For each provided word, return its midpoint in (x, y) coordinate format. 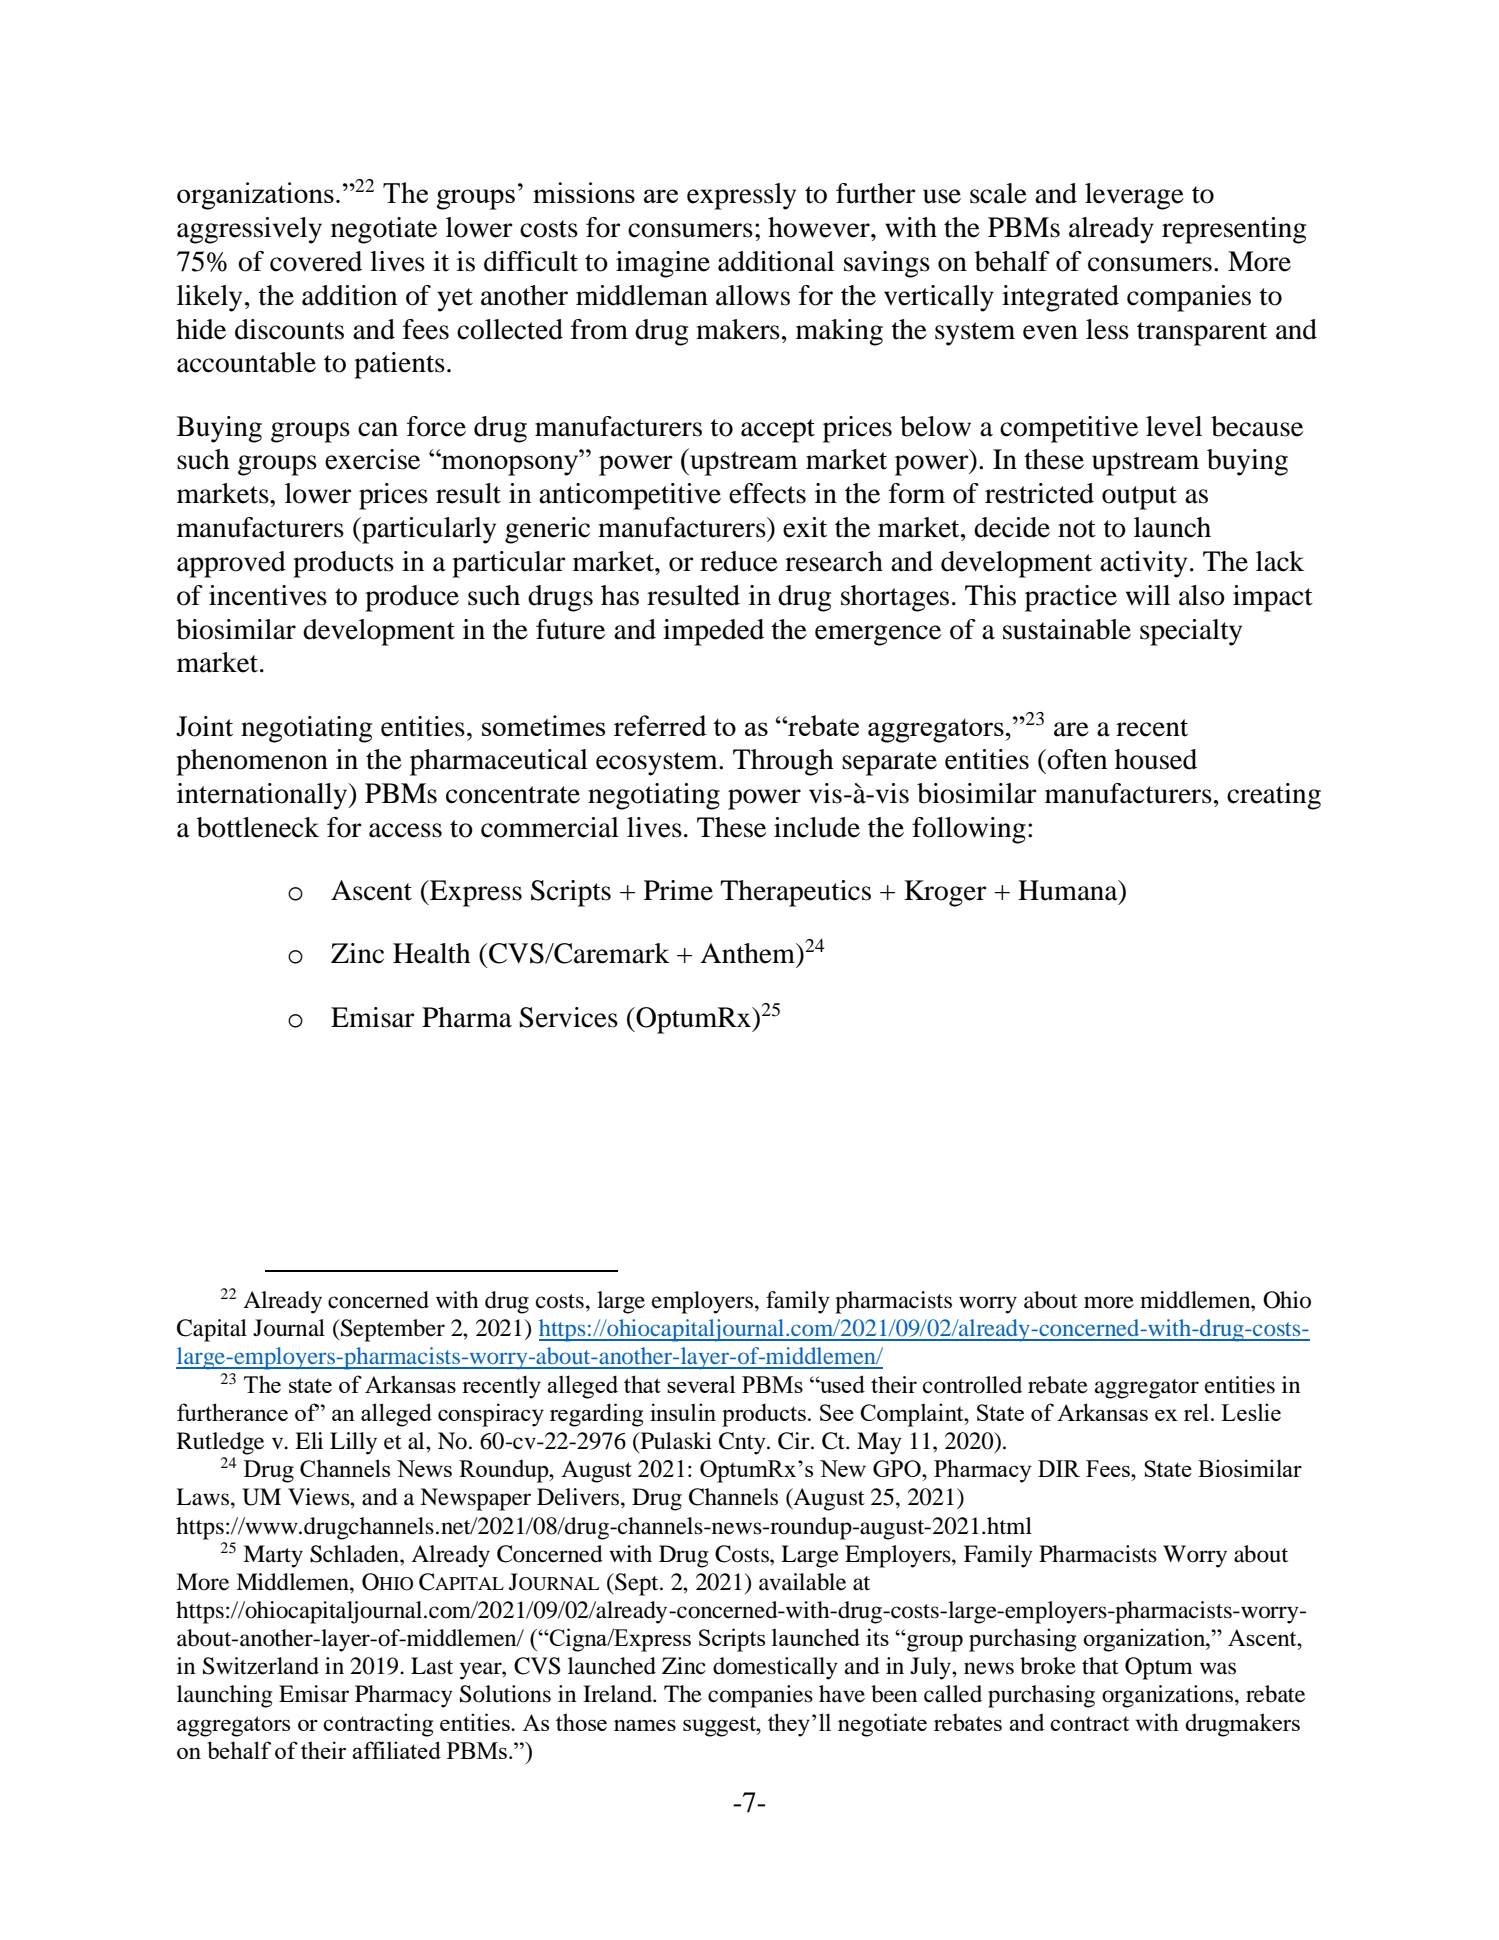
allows (753, 295)
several (701, 1384)
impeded (713, 632)
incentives (268, 595)
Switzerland (261, 1666)
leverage (1134, 196)
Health (431, 953)
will (1148, 595)
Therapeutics (795, 893)
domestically (775, 1668)
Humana (1069, 890)
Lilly (353, 1443)
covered (316, 261)
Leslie (1251, 1412)
